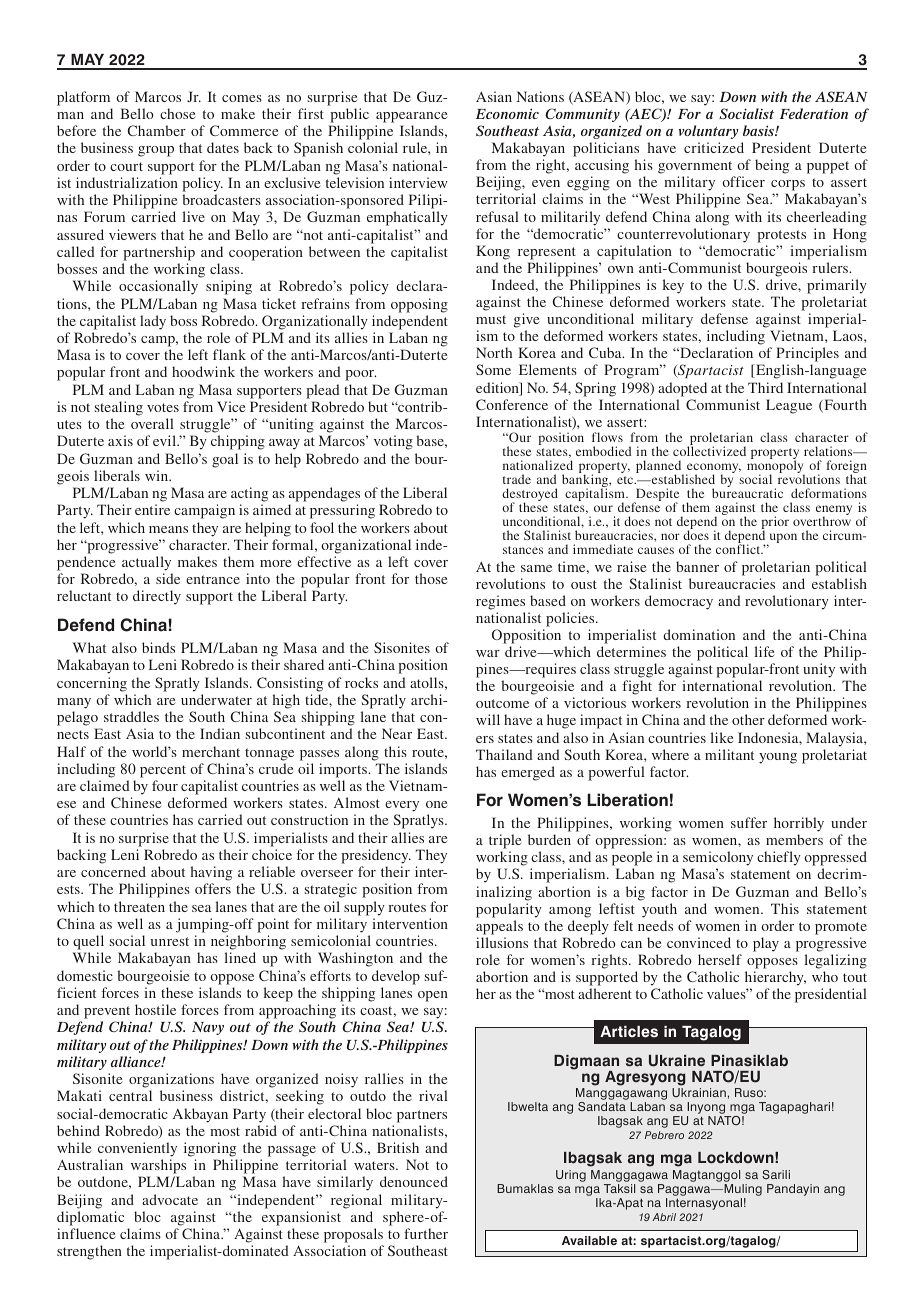 This page has width=924, height=1308. What do you see at coordinates (170, 1199) in the page?
I see `advocate` at bounding box center [170, 1199].
